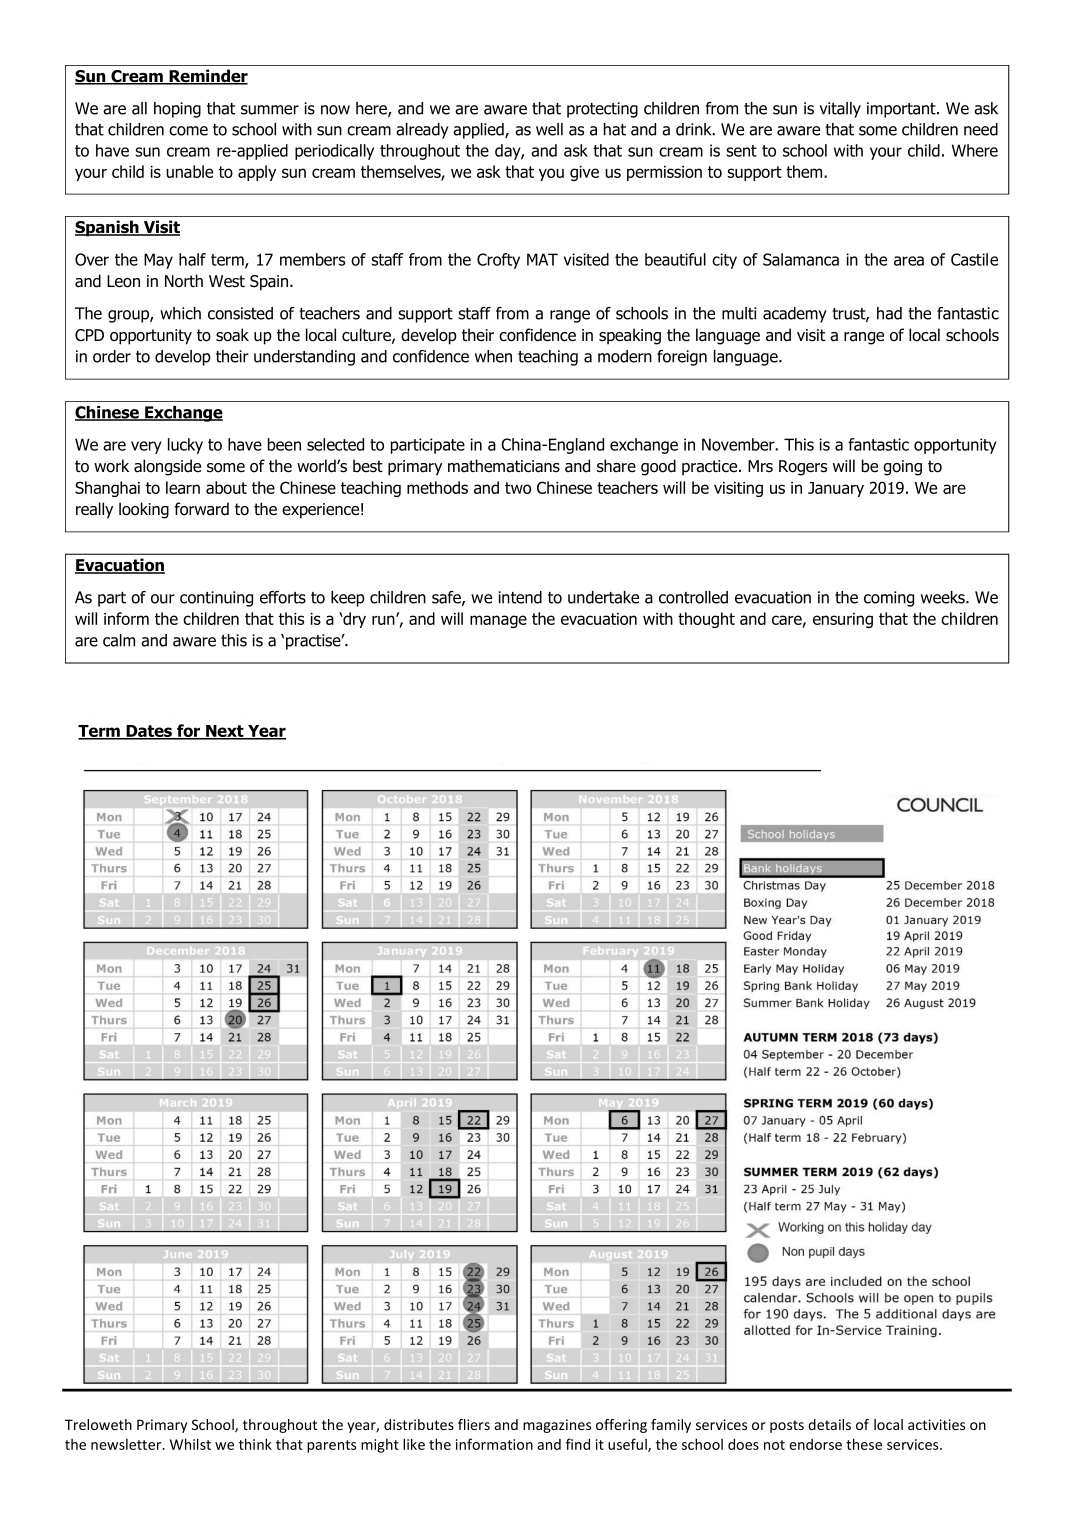  Describe the element at coordinates (188, 131) in the screenshot. I see `come` at that location.
